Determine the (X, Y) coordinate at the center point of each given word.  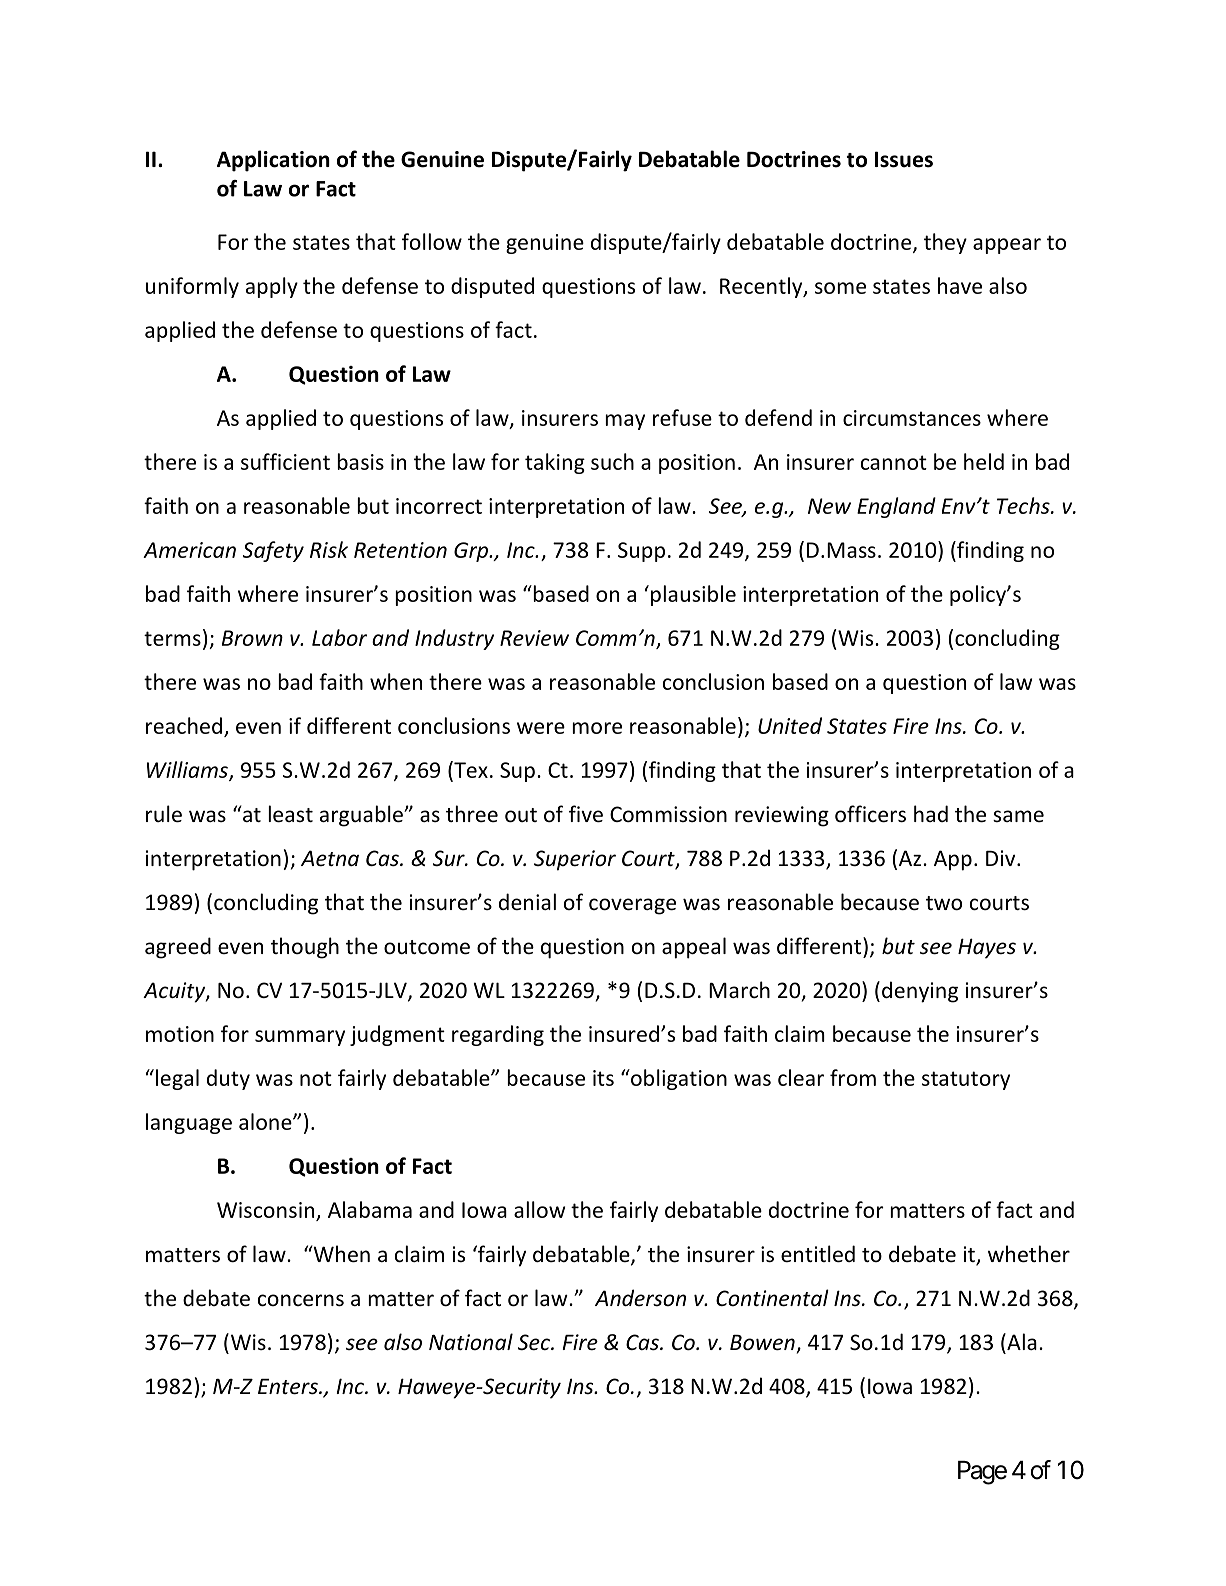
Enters (289, 1387)
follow (432, 241)
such (612, 461)
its (603, 1078)
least (290, 814)
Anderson (640, 1298)
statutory (966, 1080)
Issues (904, 159)
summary (300, 1038)
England (896, 507)
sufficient (285, 461)
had (931, 813)
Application (273, 161)
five (586, 814)
